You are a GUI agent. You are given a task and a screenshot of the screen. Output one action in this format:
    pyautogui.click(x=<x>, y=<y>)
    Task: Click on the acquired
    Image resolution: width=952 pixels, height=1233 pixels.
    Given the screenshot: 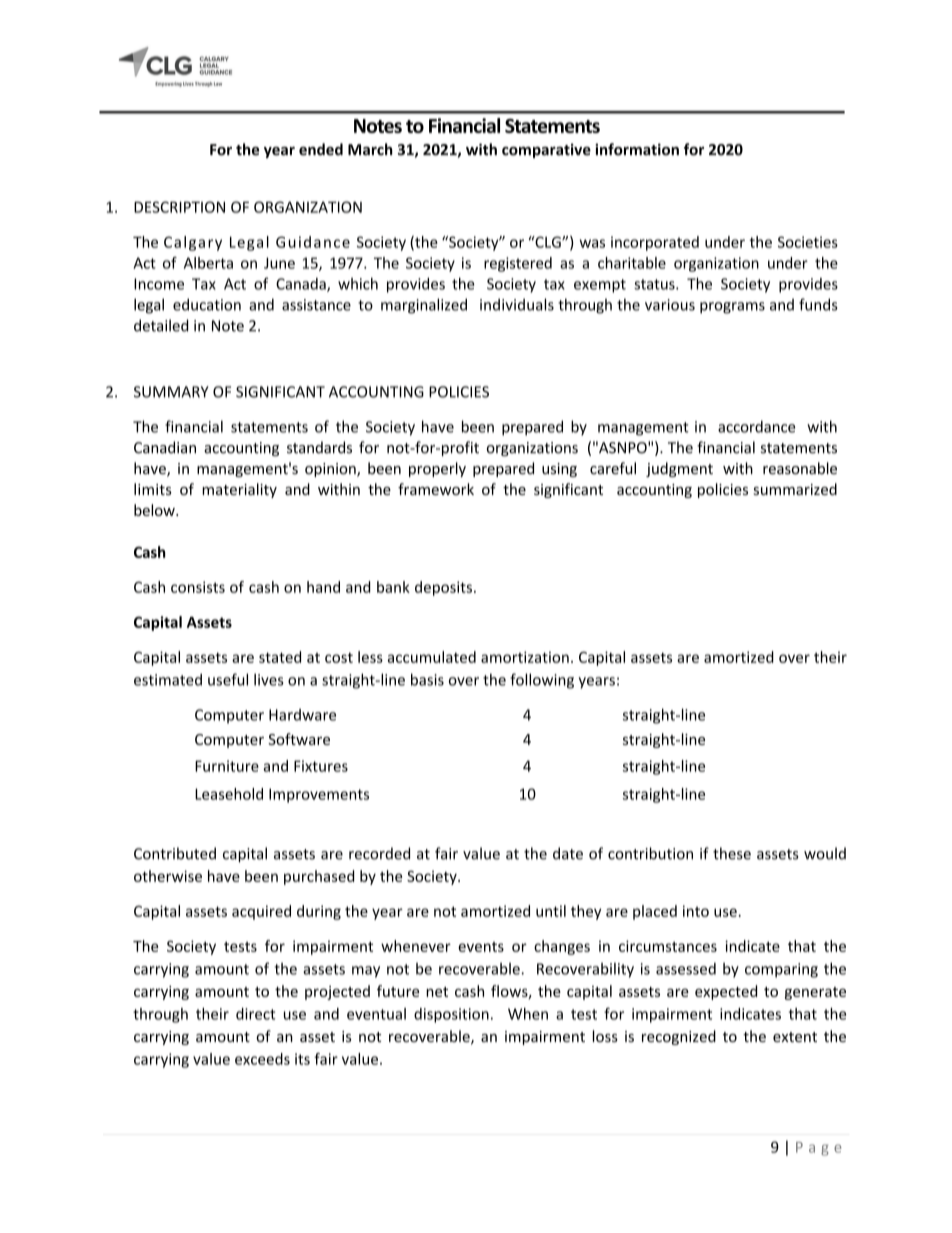 What is the action you would take?
    pyautogui.click(x=261, y=912)
